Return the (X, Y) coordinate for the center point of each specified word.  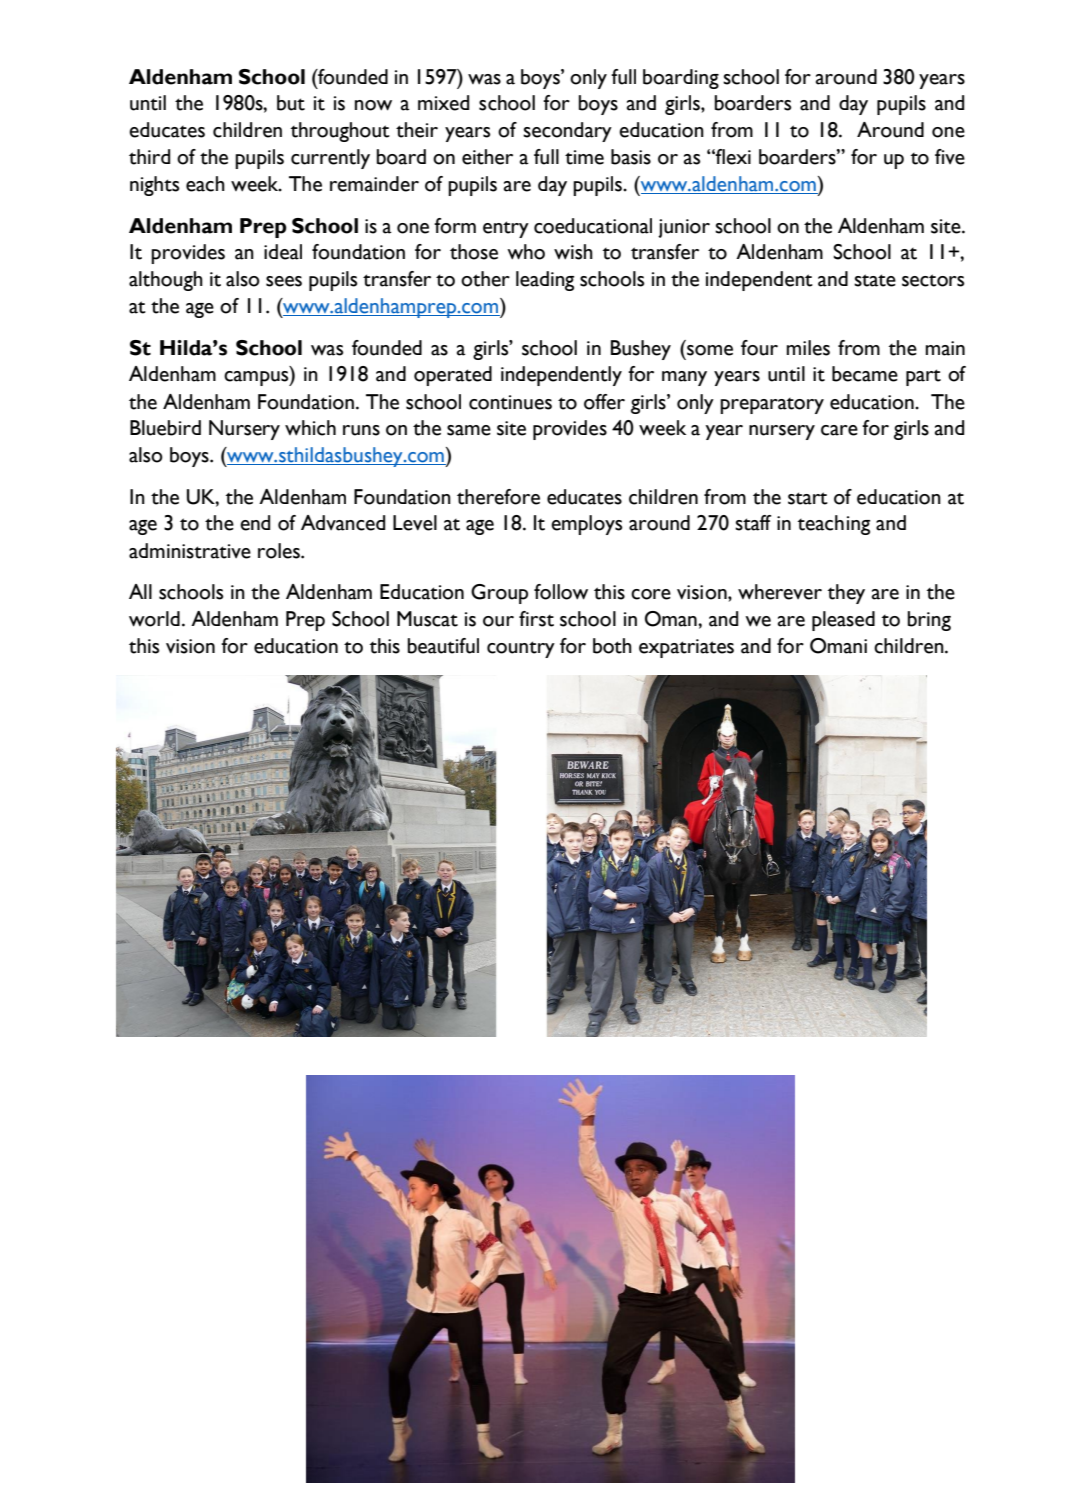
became (865, 374)
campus (257, 378)
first (536, 619)
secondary (567, 132)
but (291, 103)
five (950, 157)
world (154, 619)
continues (510, 402)
